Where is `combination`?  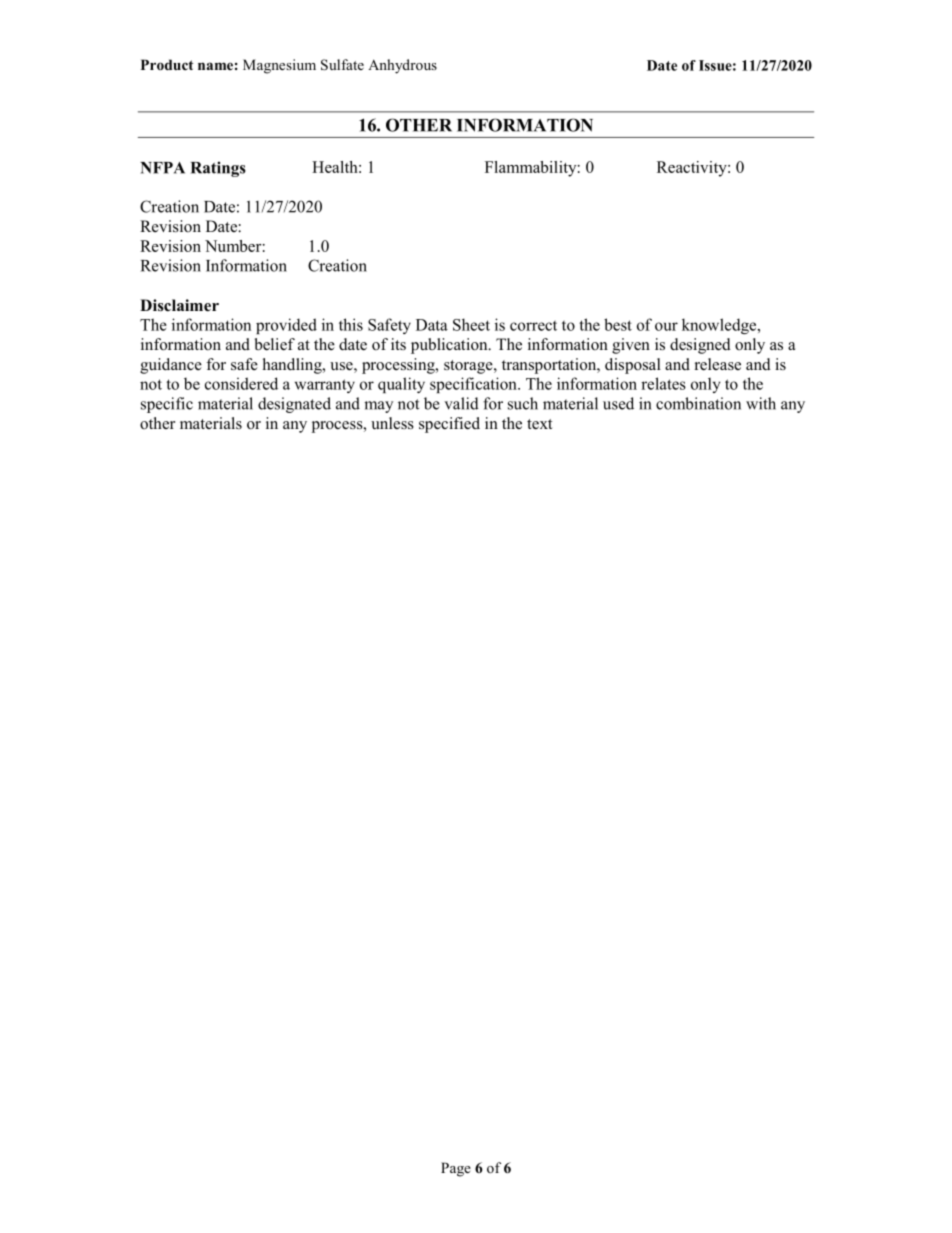 combination is located at coordinates (698, 403).
